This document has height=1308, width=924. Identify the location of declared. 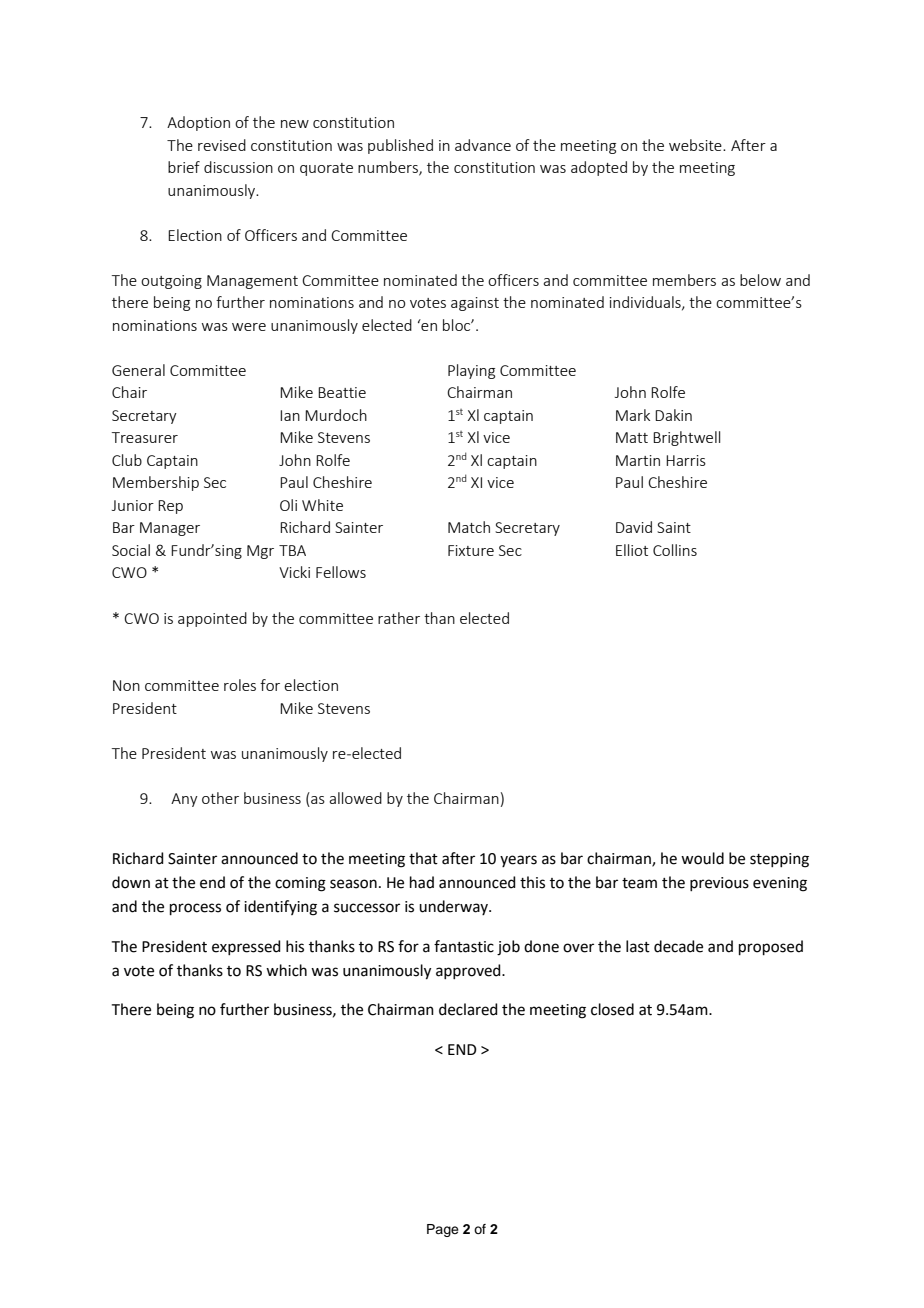
(468, 1009).
